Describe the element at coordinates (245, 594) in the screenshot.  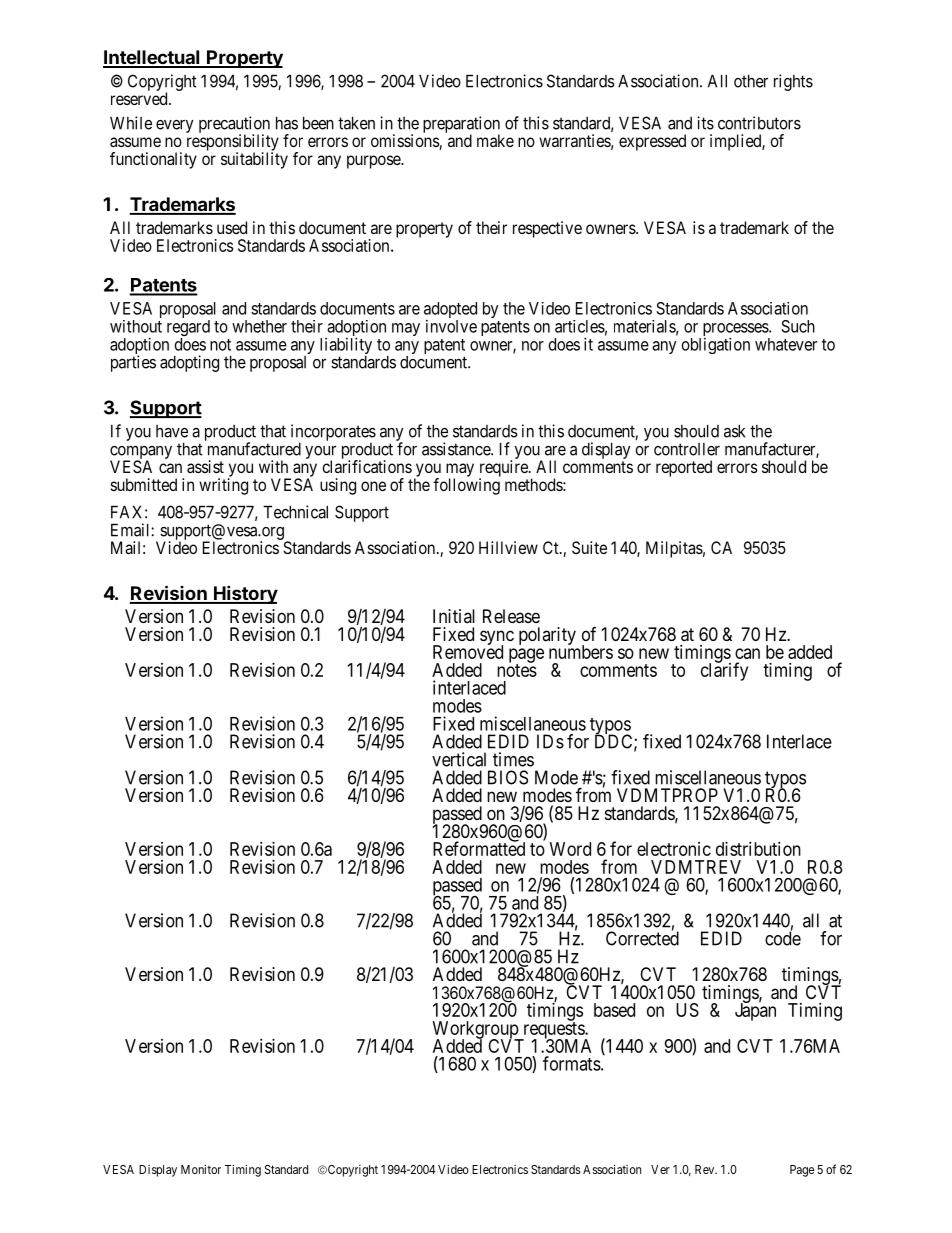
I see `History` at that location.
